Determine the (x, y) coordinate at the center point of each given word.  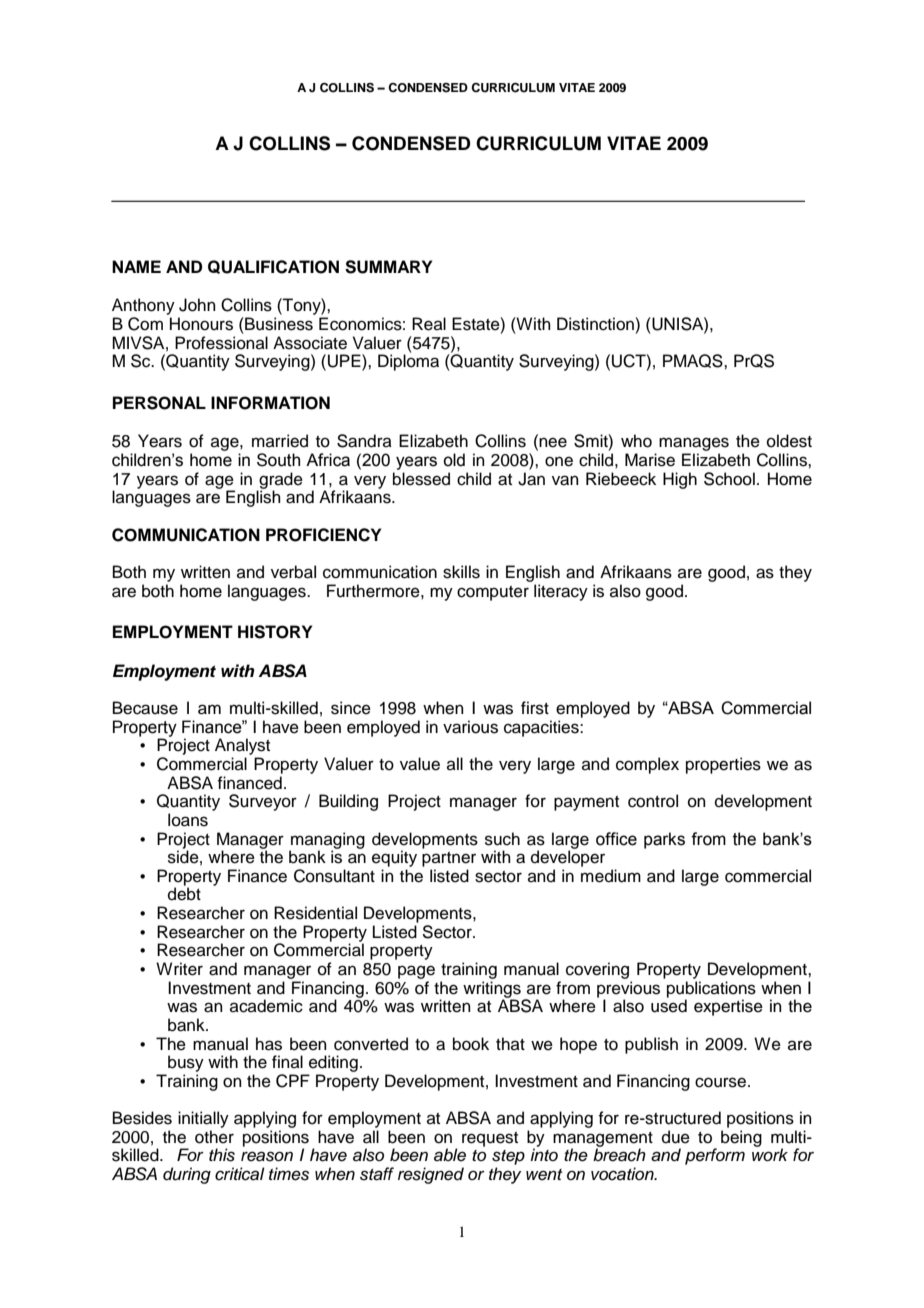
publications (711, 990)
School (729, 479)
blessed (421, 479)
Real (429, 324)
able (450, 1155)
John (197, 305)
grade (280, 481)
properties (723, 765)
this (222, 1155)
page (416, 972)
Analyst (242, 746)
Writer (179, 969)
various (470, 727)
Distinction (596, 324)
